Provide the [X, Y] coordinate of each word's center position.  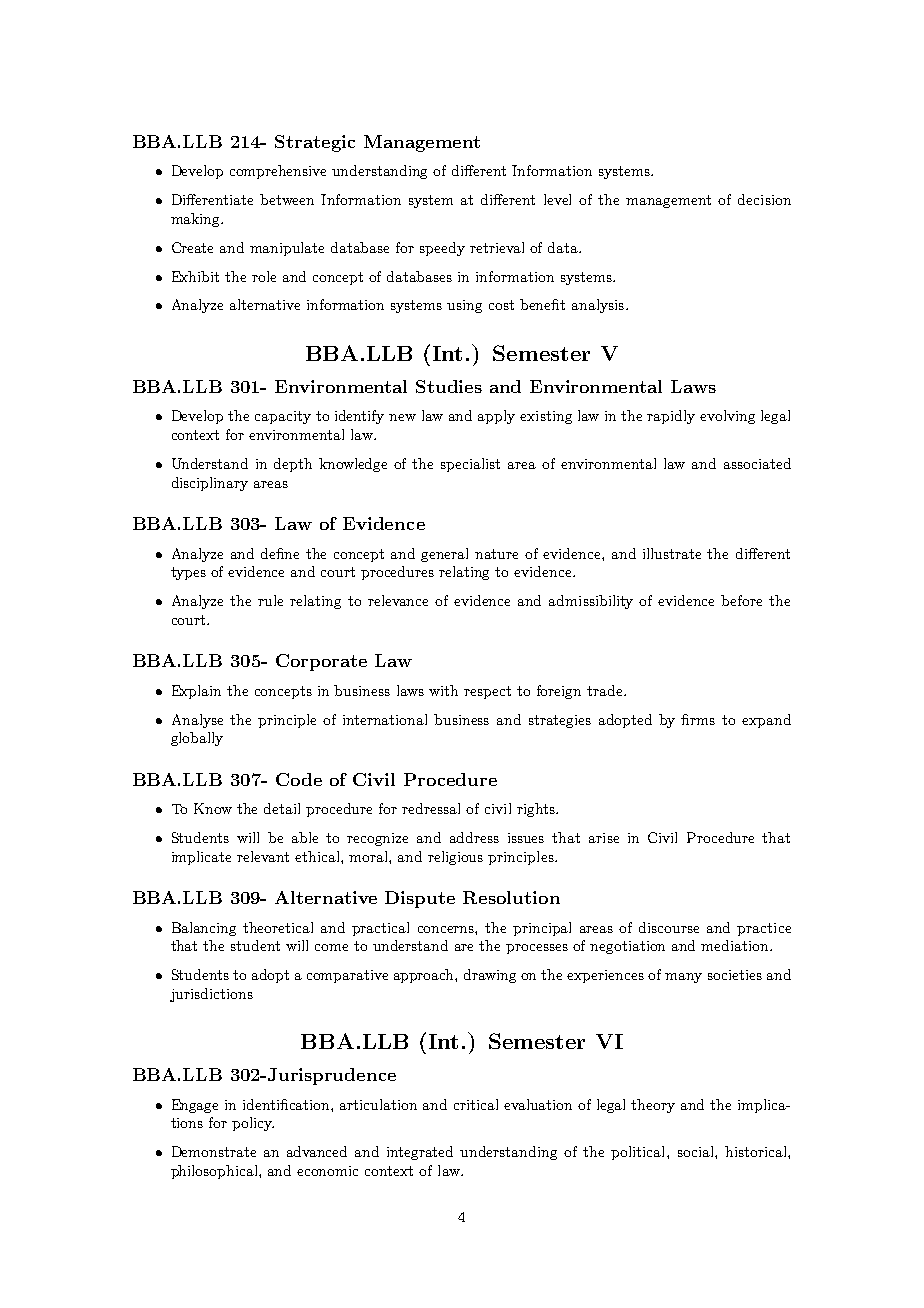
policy [253, 1124]
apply [496, 417]
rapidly [671, 417]
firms [698, 719]
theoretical [278, 927]
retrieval [497, 247]
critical [476, 1104]
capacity [283, 417]
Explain [196, 692]
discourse [669, 927]
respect [487, 692]
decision [764, 199]
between [287, 199]
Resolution [511, 897]
